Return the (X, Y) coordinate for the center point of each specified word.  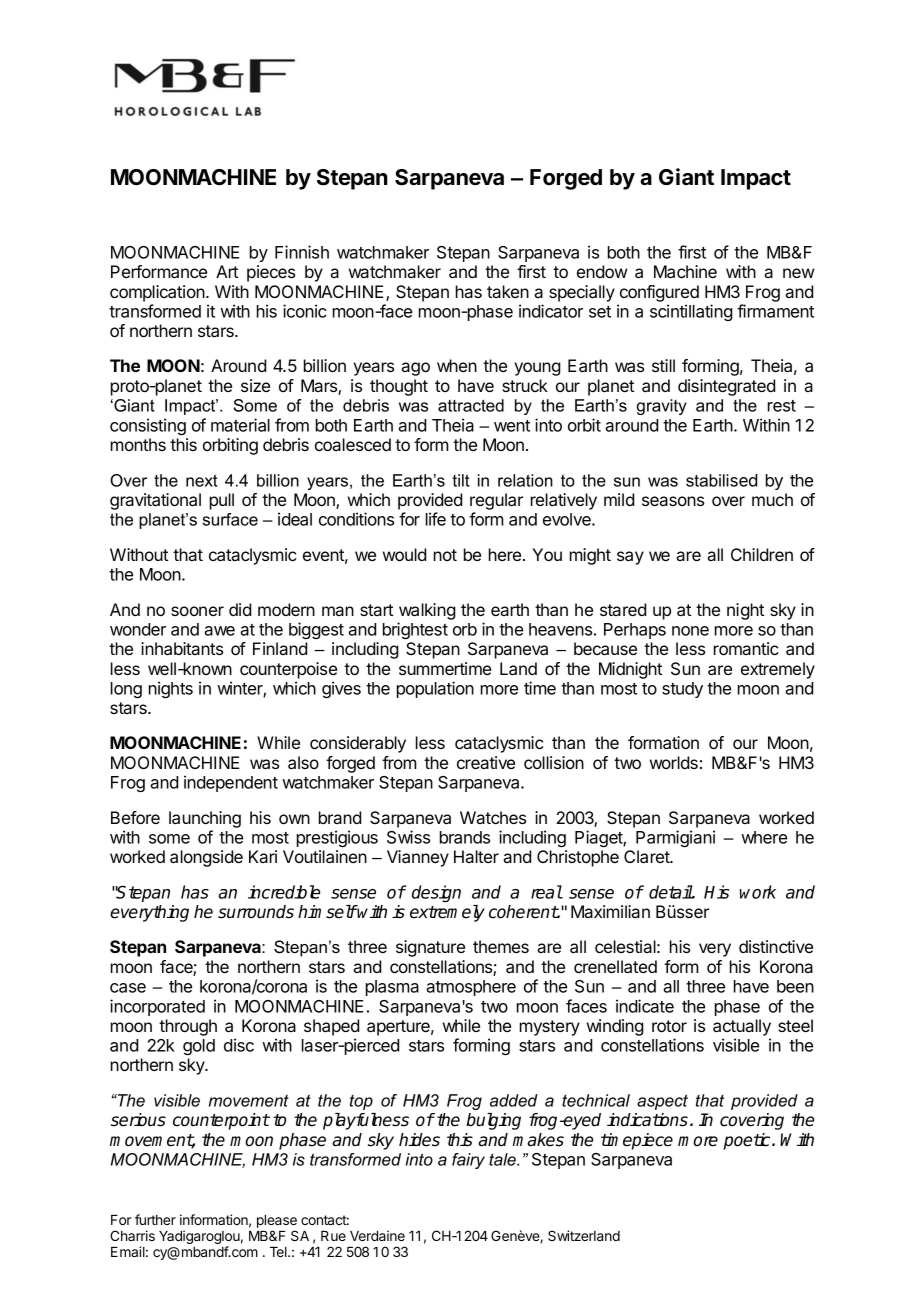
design (436, 893)
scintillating (691, 312)
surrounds (256, 912)
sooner (197, 611)
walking (427, 611)
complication (157, 293)
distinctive (776, 946)
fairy (468, 1161)
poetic (748, 1141)
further (155, 1219)
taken (508, 291)
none (690, 631)
